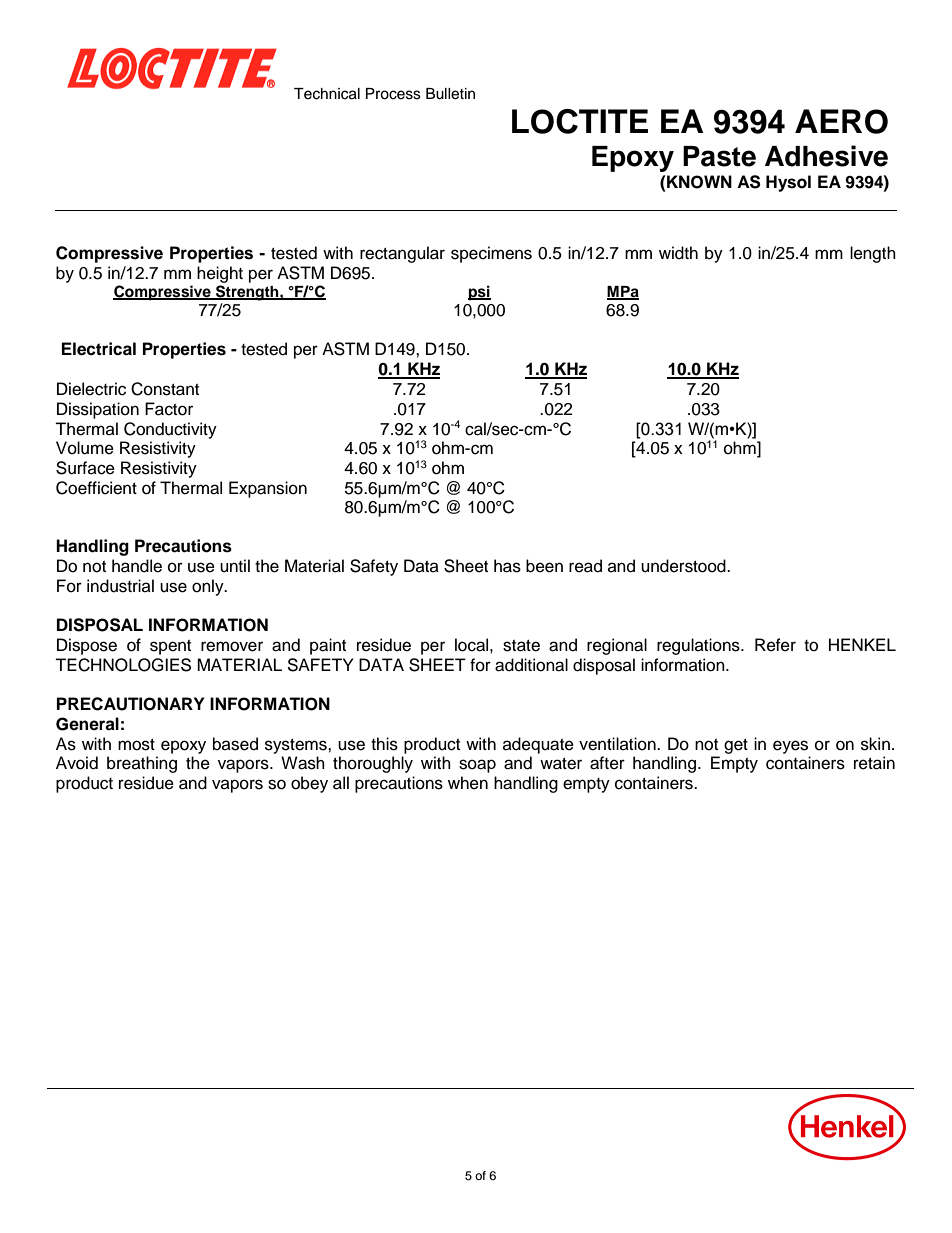 Image resolution: width=952 pixels, height=1233 pixels. I want to click on Bulletin, so click(450, 94).
